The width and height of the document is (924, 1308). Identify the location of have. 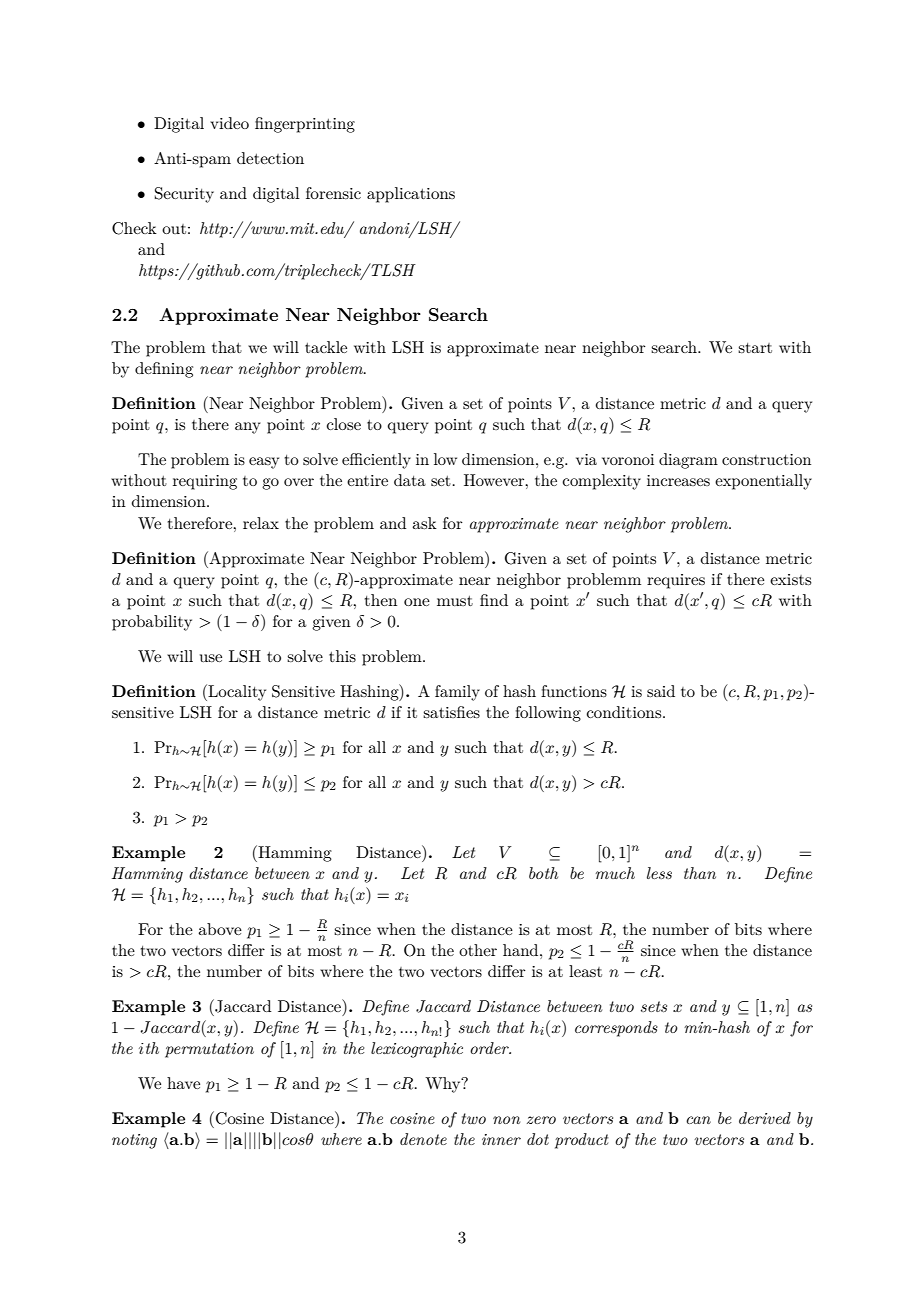
(183, 1083).
